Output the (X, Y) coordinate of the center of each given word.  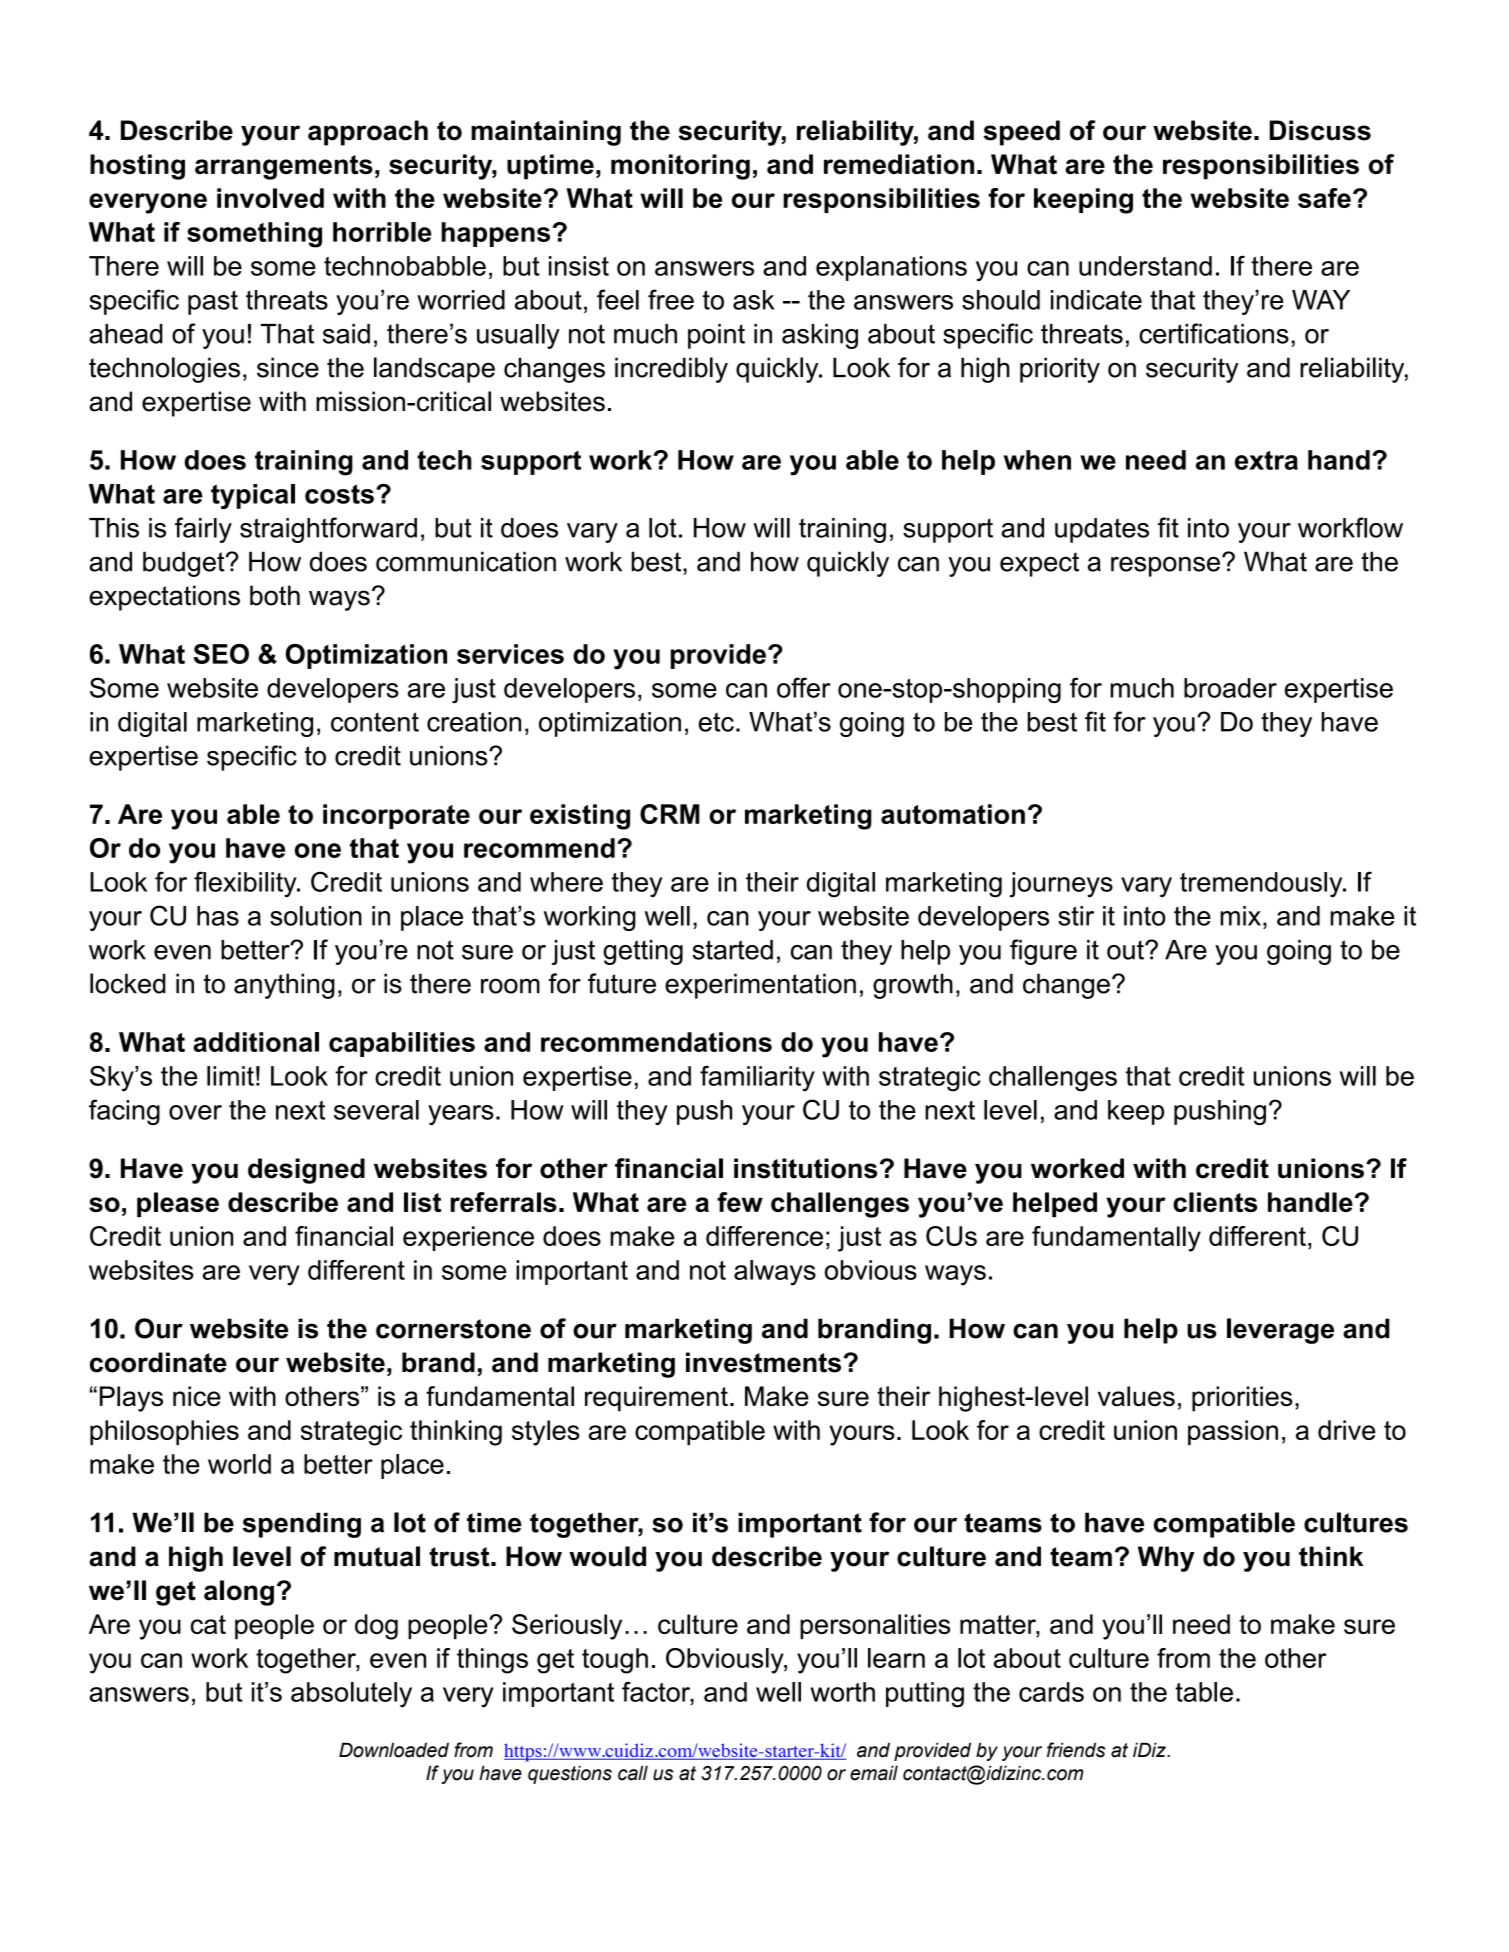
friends (1076, 1750)
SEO (221, 654)
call (633, 1773)
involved (270, 198)
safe (1324, 198)
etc (716, 722)
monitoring (680, 167)
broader (1230, 688)
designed (306, 1171)
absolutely (351, 1695)
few (740, 1202)
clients (1215, 1202)
